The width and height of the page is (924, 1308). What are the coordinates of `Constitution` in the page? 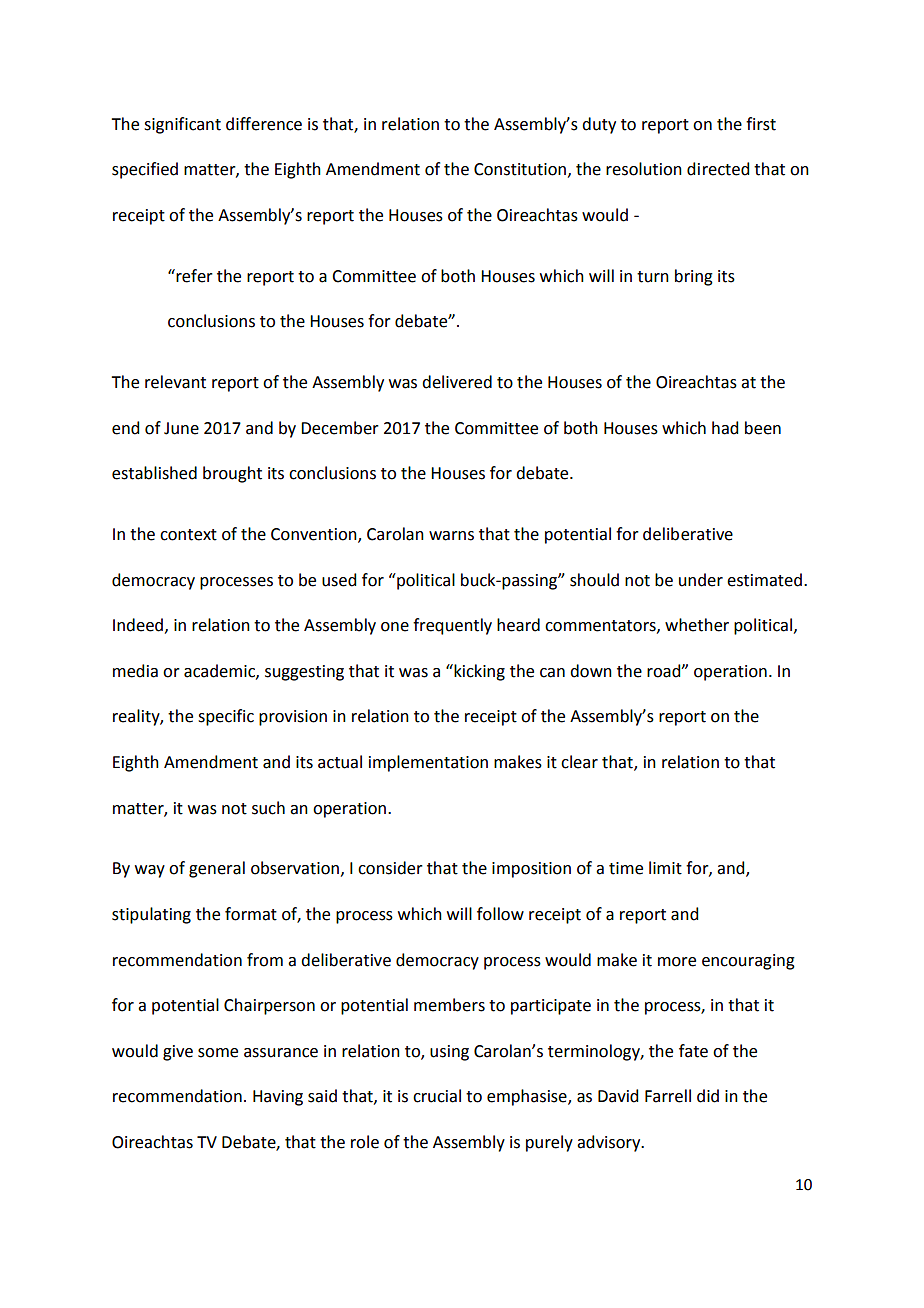 It's located at (520, 169).
